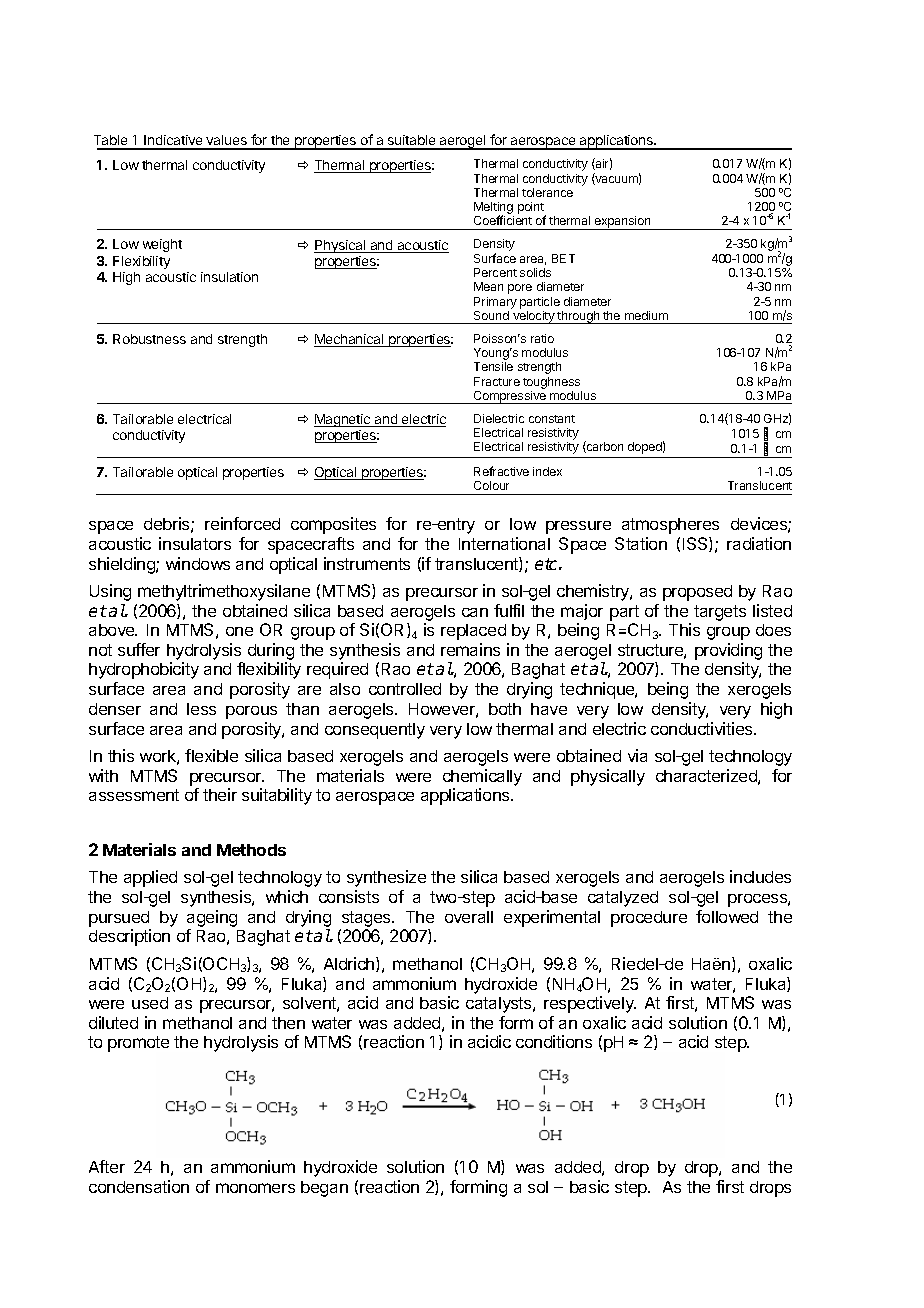  What do you see at coordinates (728, 653) in the screenshot?
I see `providing` at bounding box center [728, 653].
